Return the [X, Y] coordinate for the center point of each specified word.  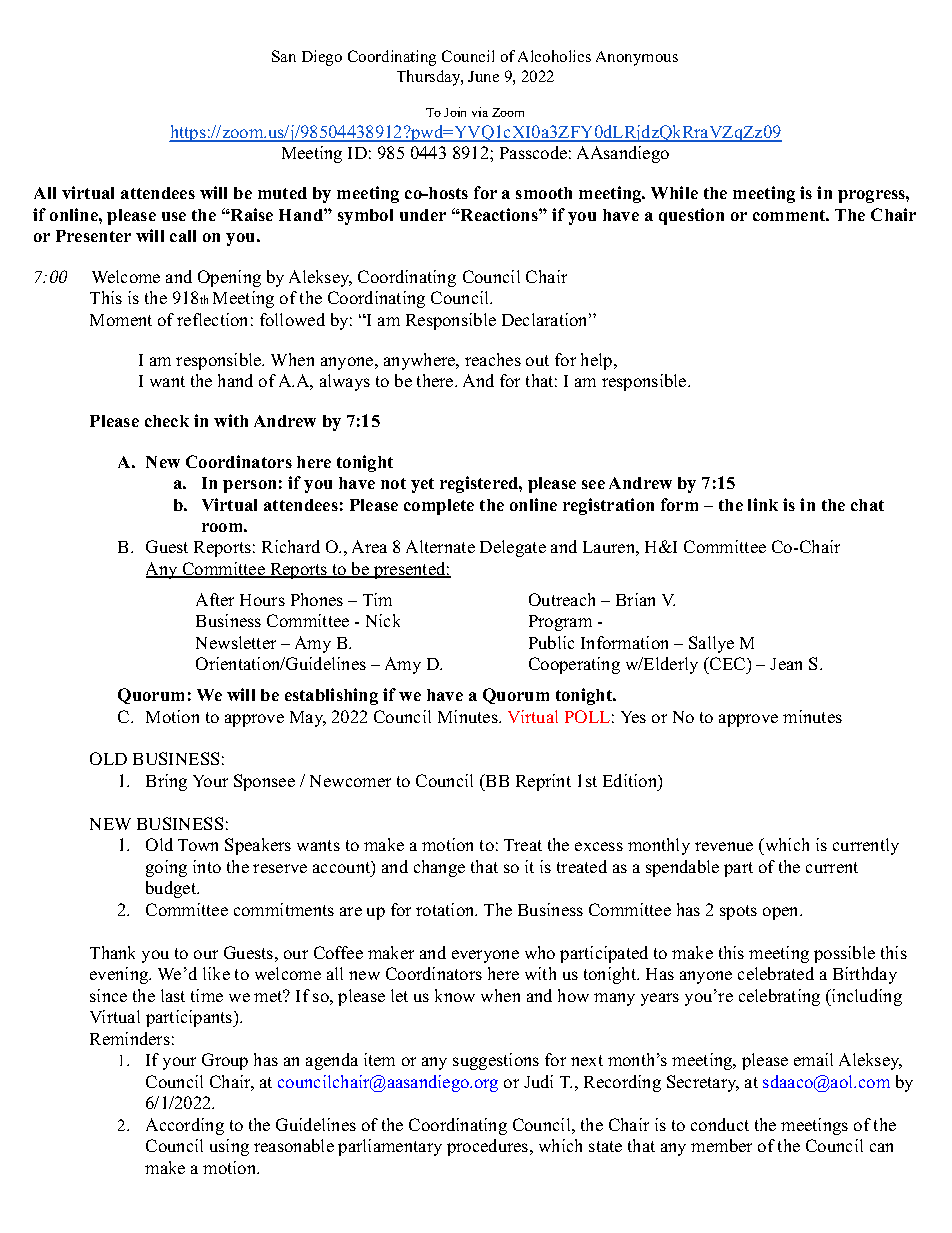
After [215, 599]
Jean [786, 664]
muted [282, 193]
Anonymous [637, 58]
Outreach [562, 599]
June [483, 76]
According [185, 1126]
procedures [489, 1147]
